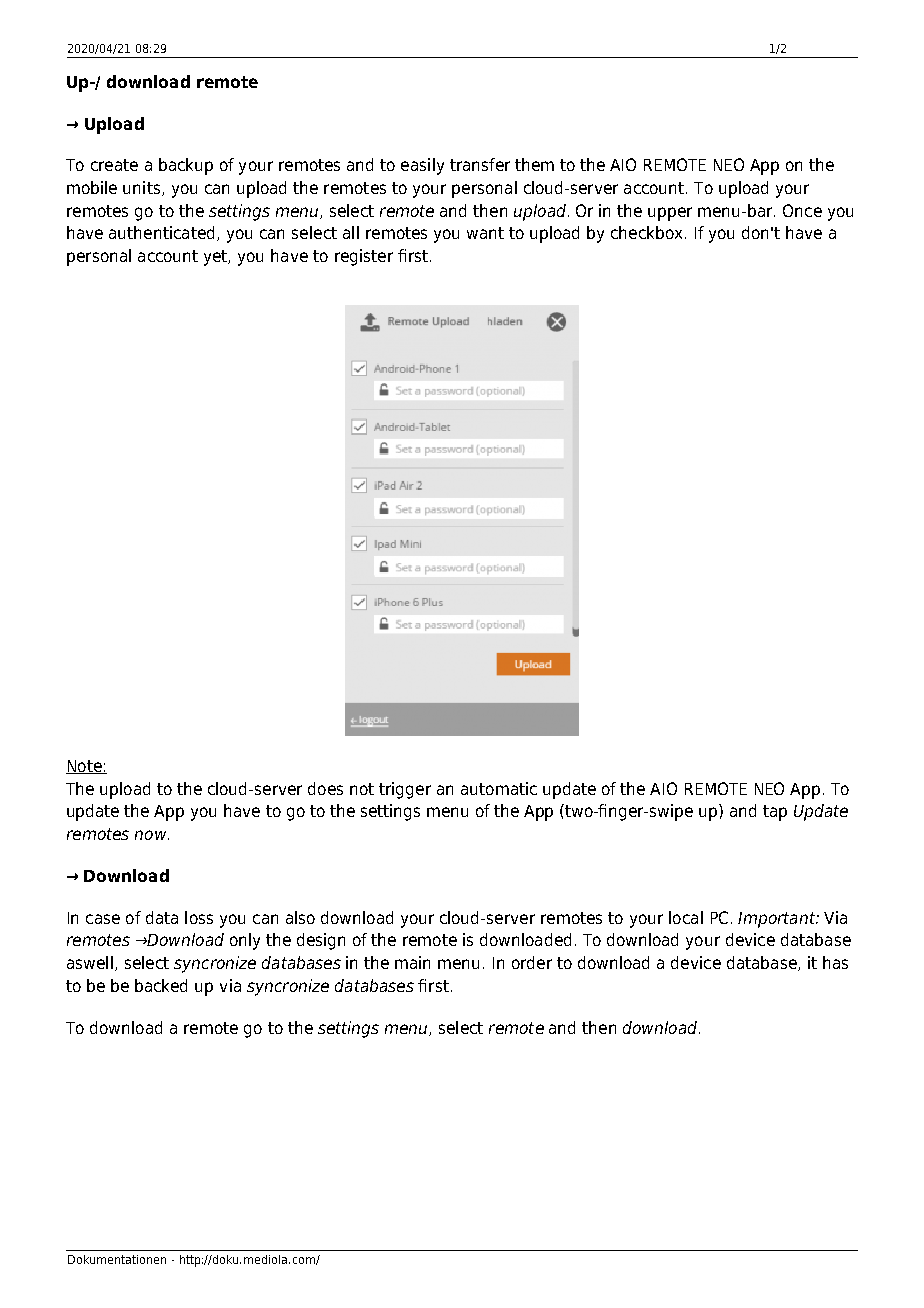 This document has width=924, height=1308. Describe the element at coordinates (775, 813) in the document. I see `tap` at that location.
